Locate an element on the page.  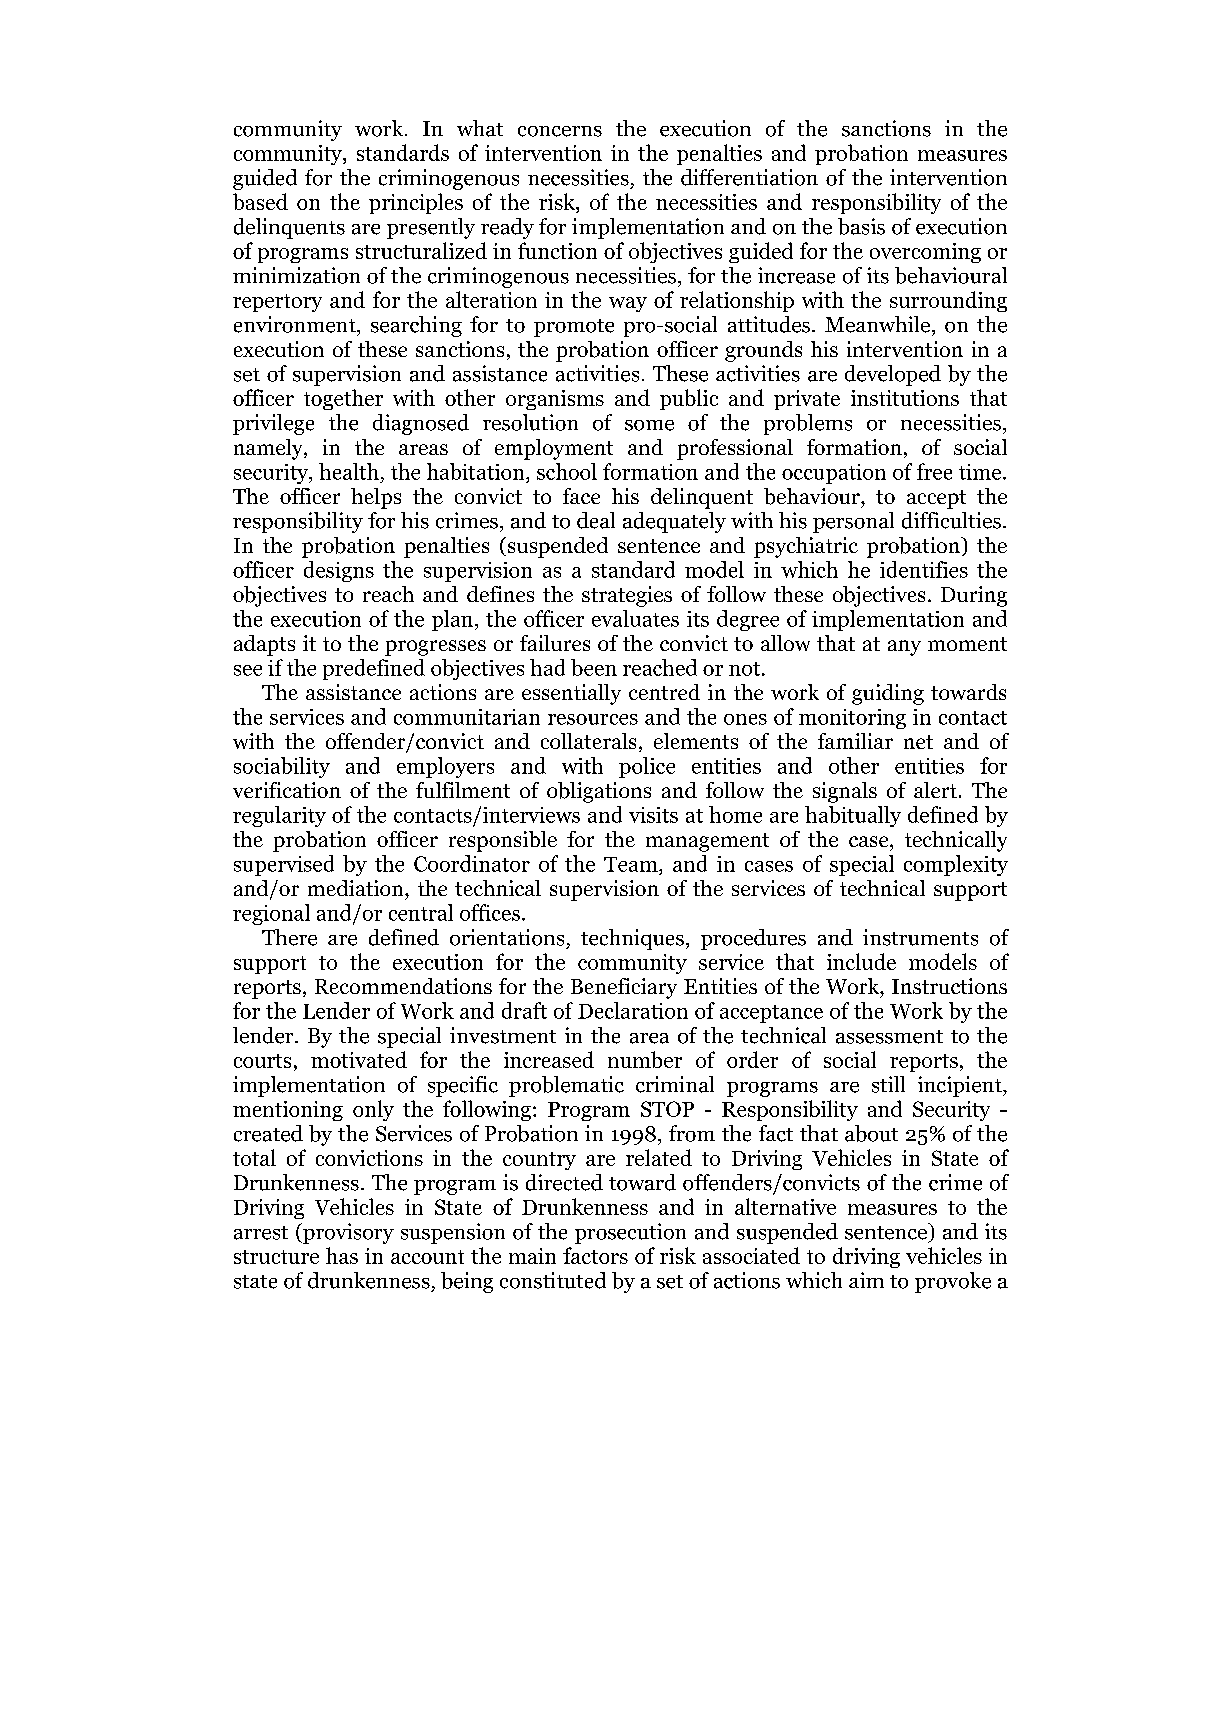
Team is located at coordinates (632, 864).
